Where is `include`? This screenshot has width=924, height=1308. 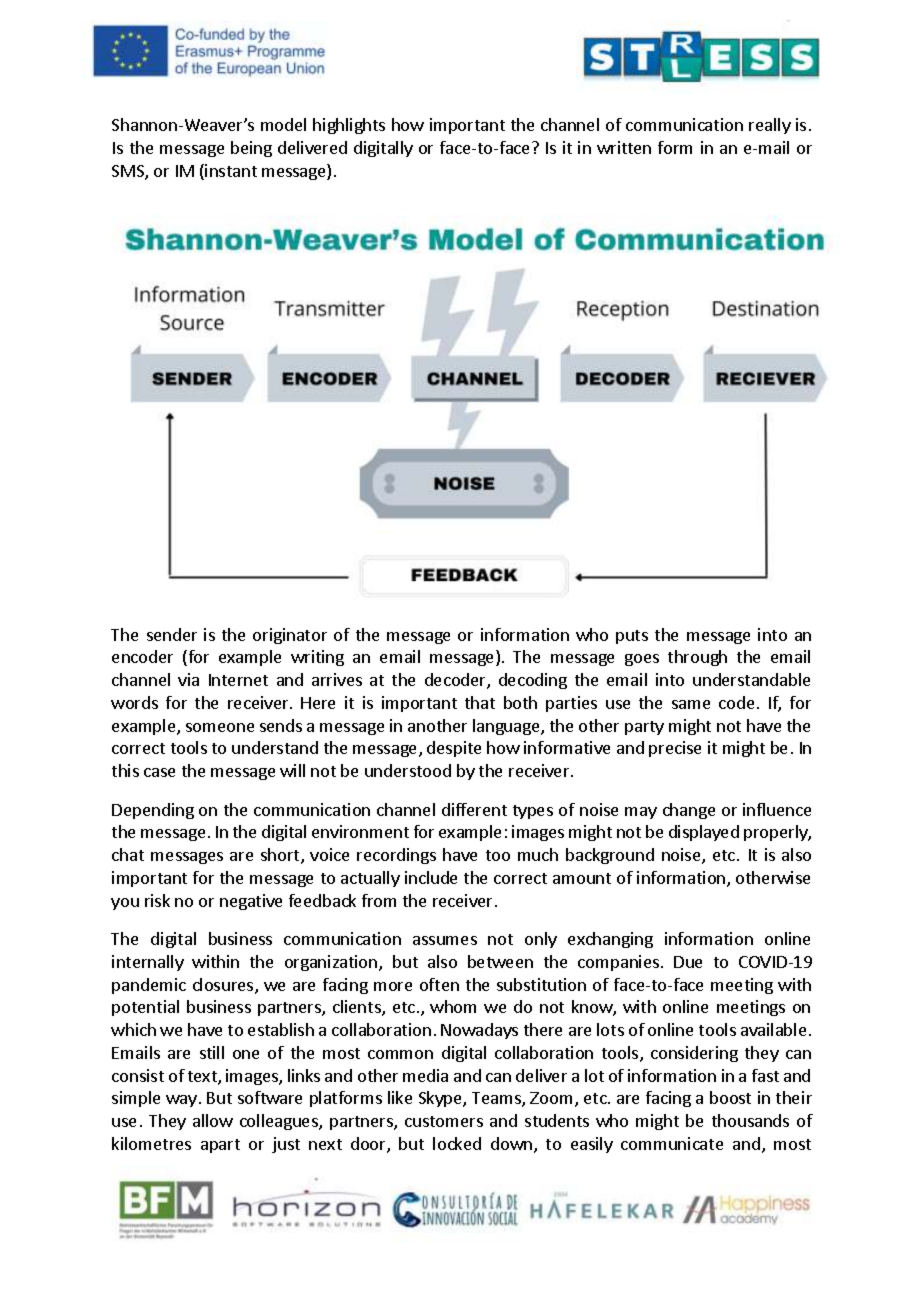
include is located at coordinates (431, 877).
